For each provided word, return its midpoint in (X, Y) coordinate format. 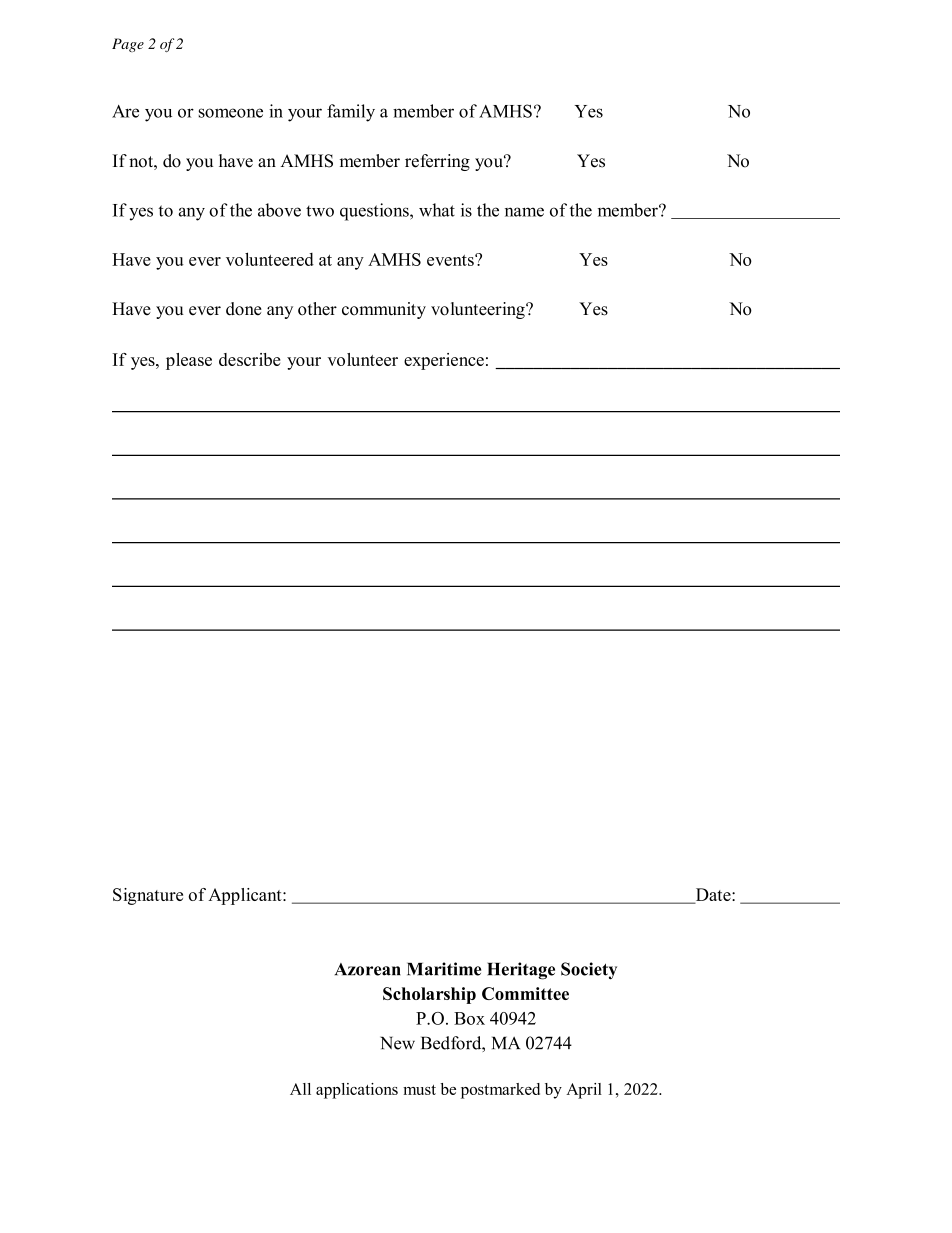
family (351, 113)
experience (444, 361)
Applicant (246, 896)
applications (357, 1091)
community (384, 310)
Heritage (521, 971)
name (524, 212)
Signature (148, 896)
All (300, 1089)
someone (231, 113)
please (189, 361)
